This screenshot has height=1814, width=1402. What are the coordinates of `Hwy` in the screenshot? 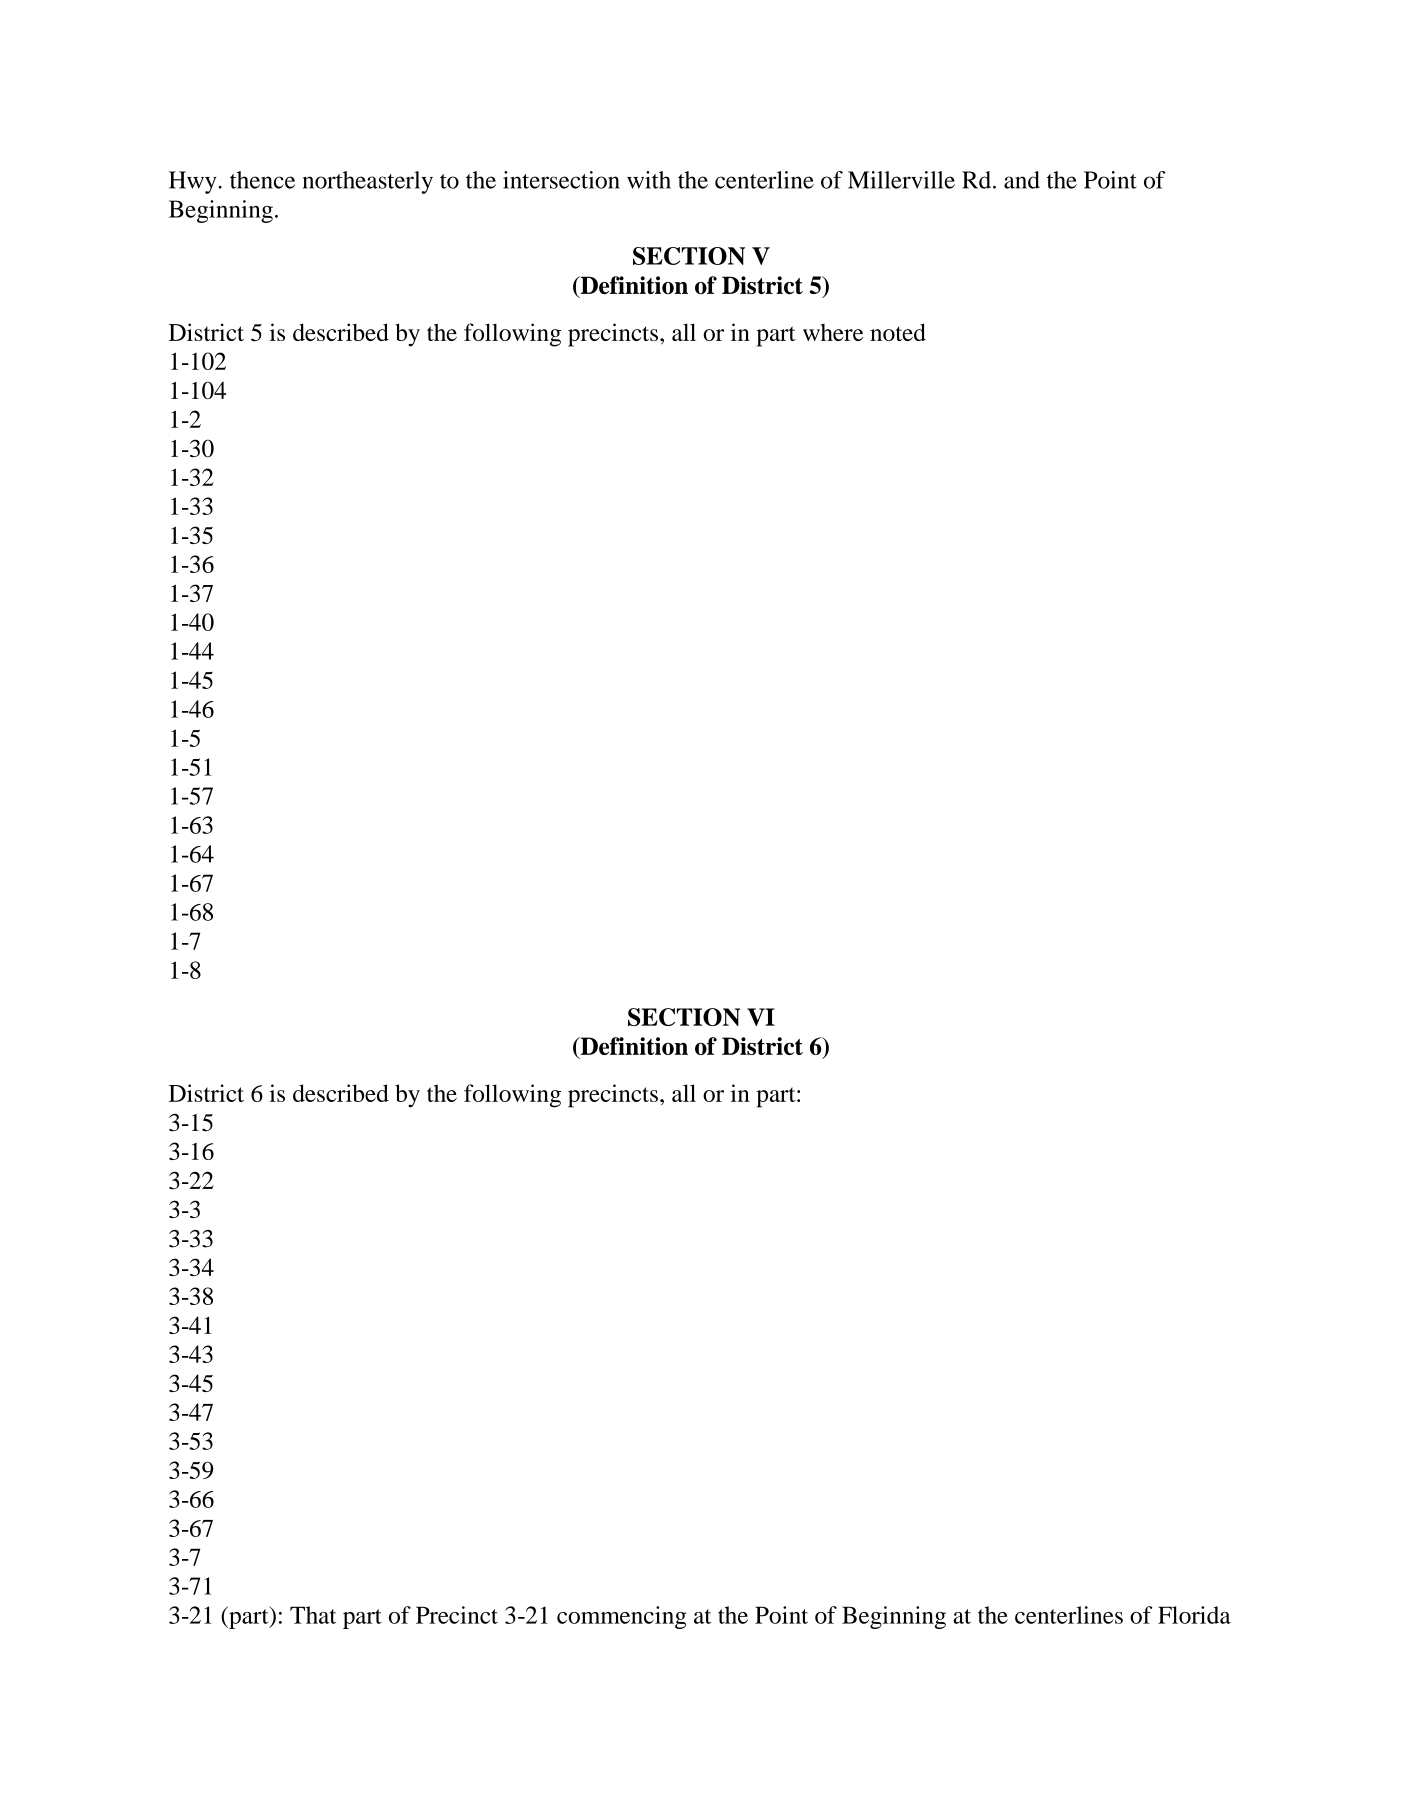 It's located at (194, 182).
